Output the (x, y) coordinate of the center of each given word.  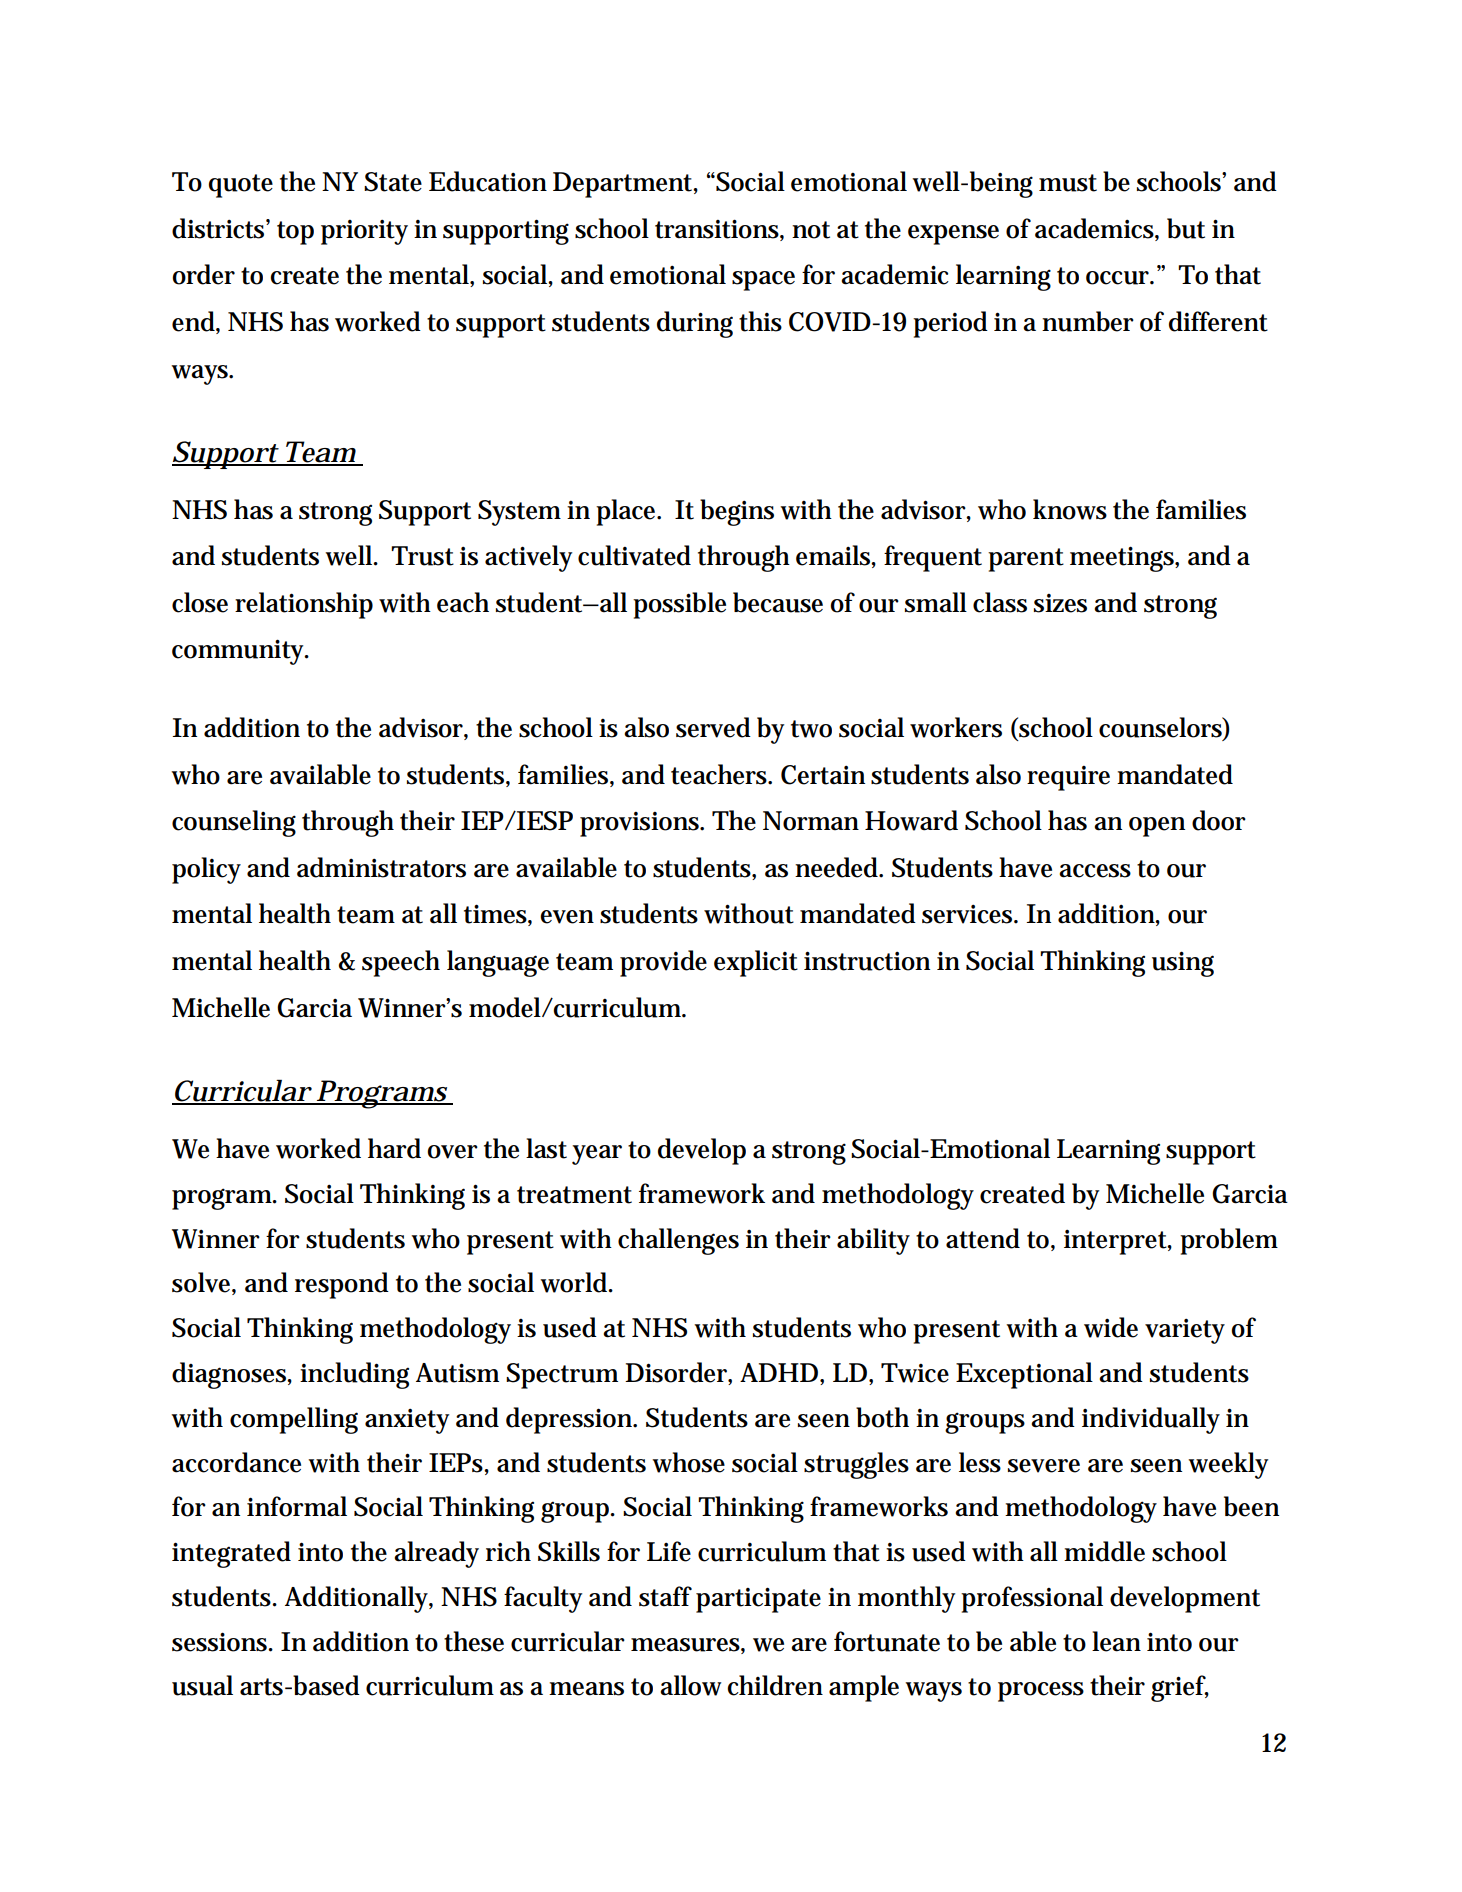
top (295, 233)
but (1186, 228)
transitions (717, 229)
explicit (756, 963)
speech (401, 963)
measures (685, 1645)
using (1183, 964)
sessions (220, 1642)
